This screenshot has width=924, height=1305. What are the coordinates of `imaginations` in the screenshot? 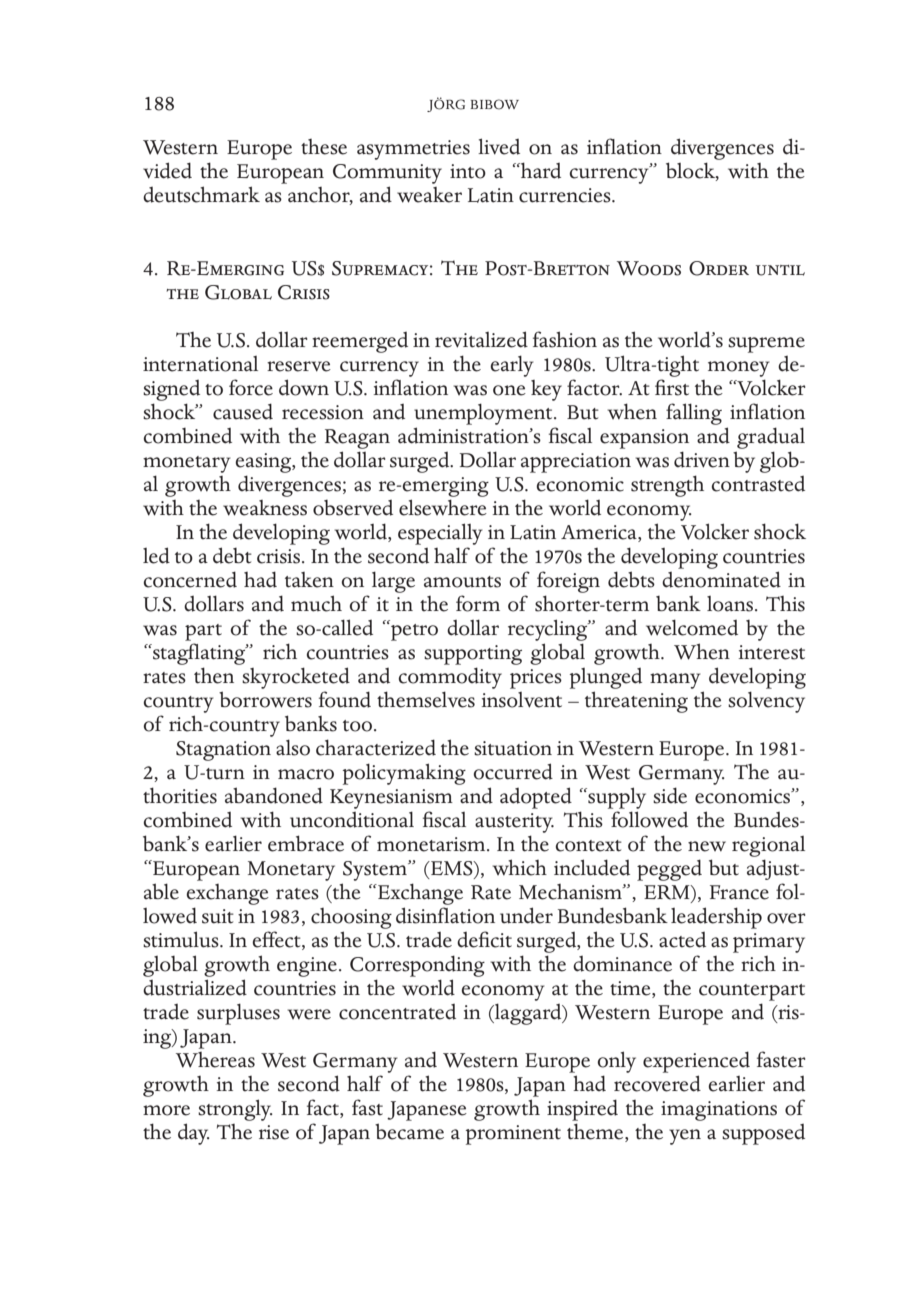 It's located at (719, 1111).
